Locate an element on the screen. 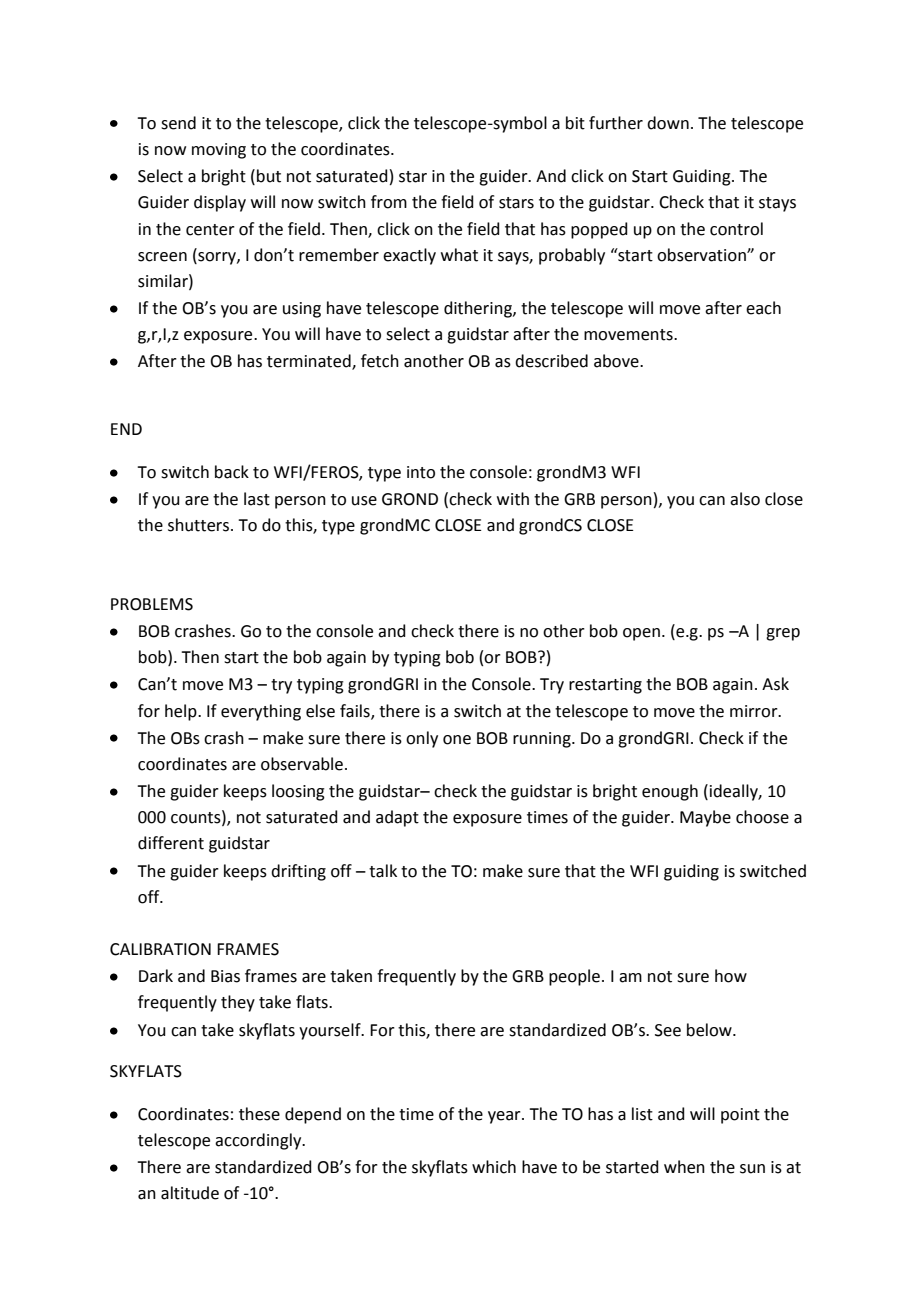  Bias is located at coordinates (225, 976).
